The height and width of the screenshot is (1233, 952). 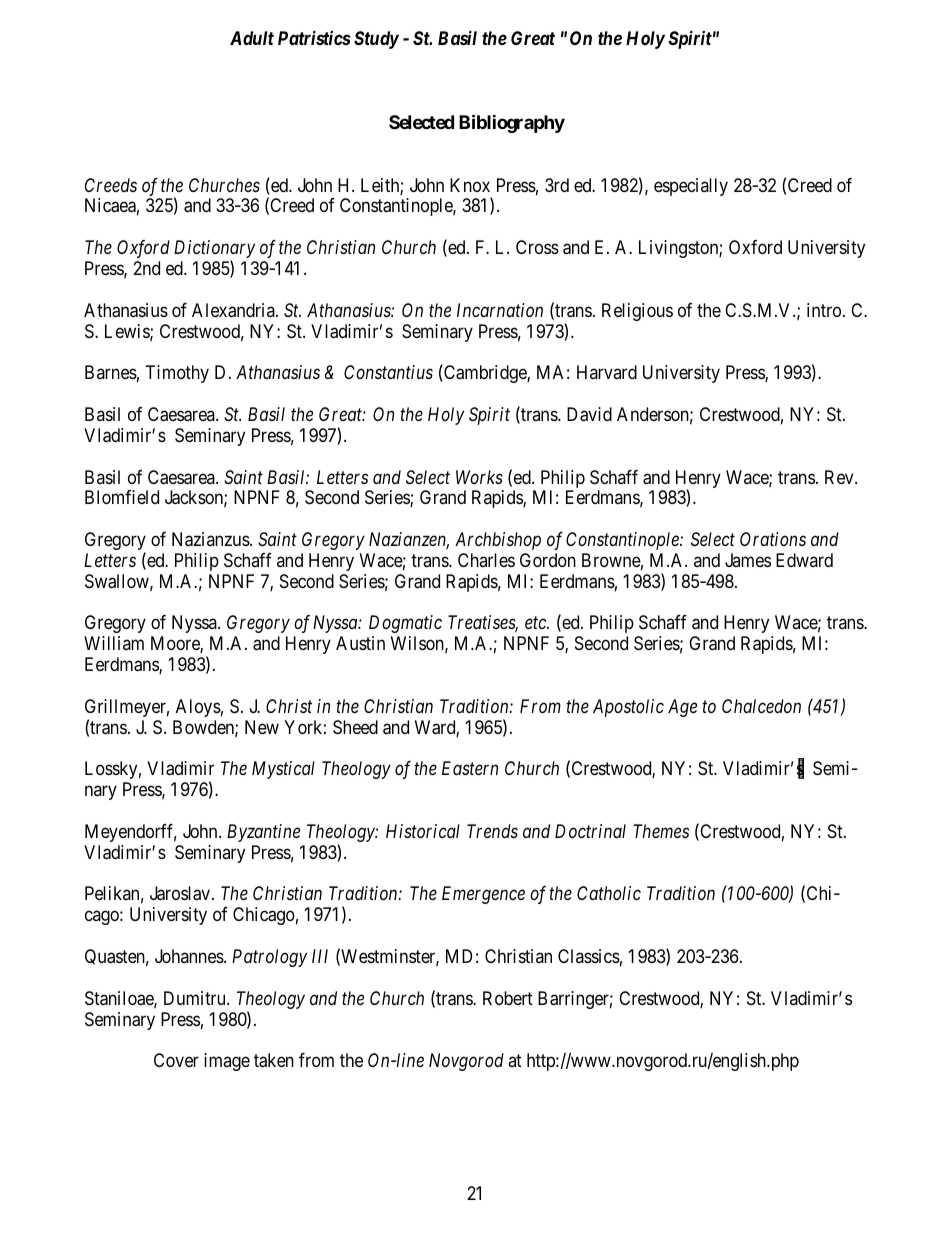 What do you see at coordinates (177, 374) in the screenshot?
I see `Timothy` at bounding box center [177, 374].
